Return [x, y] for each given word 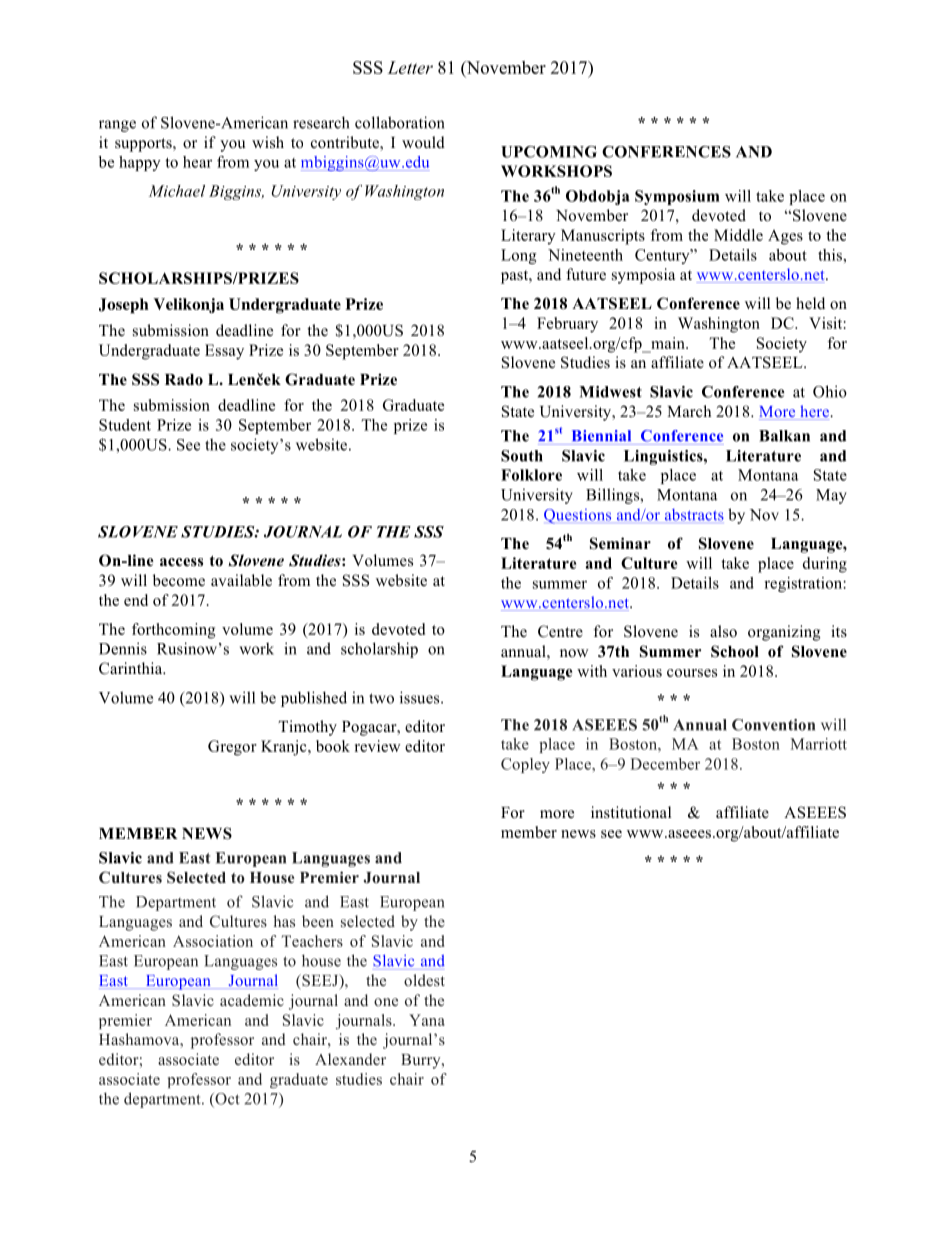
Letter [410, 67]
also [723, 631]
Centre [560, 631]
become [179, 580]
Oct [226, 1100]
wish [268, 142]
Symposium [677, 197]
